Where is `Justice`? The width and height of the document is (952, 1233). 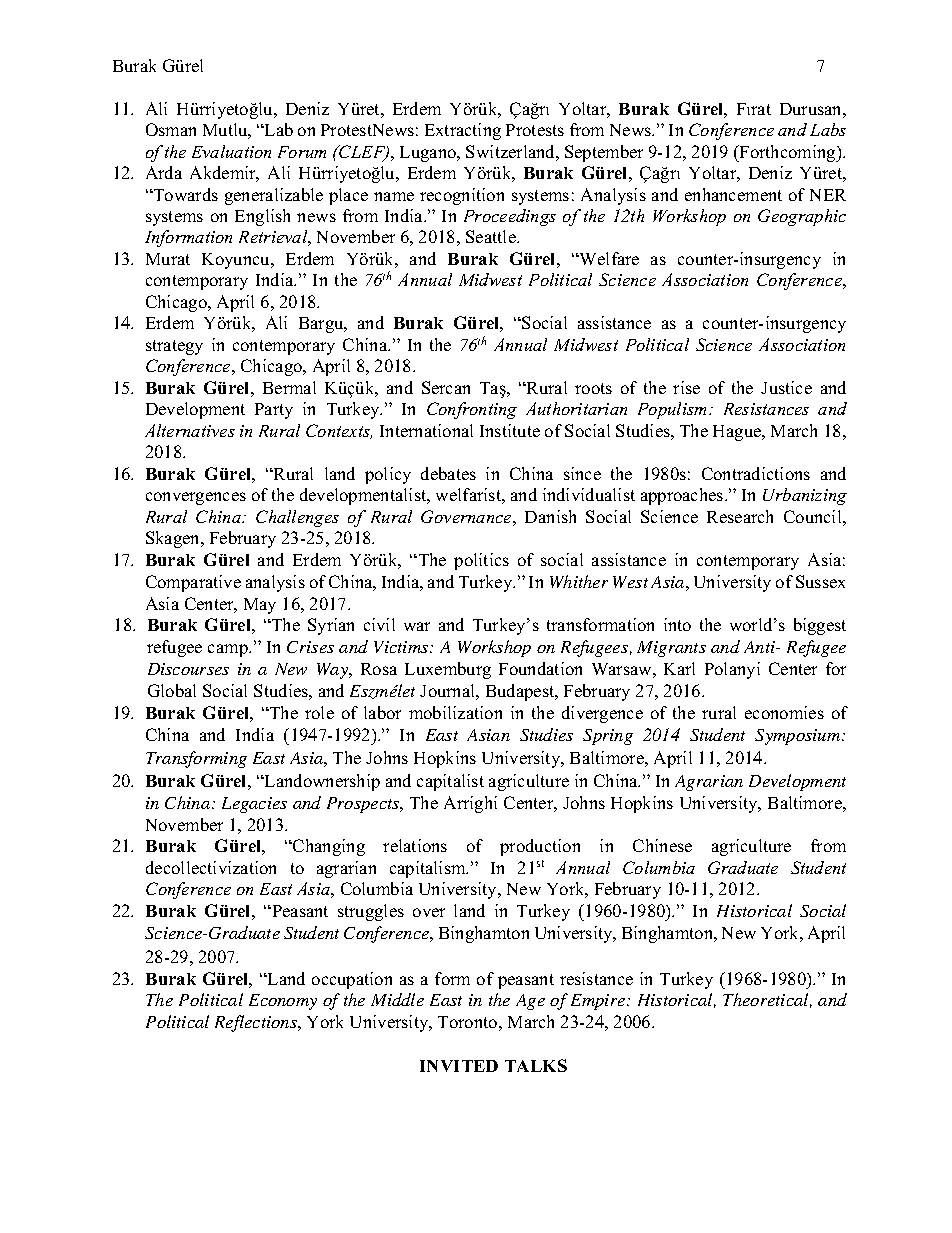 Justice is located at coordinates (786, 387).
